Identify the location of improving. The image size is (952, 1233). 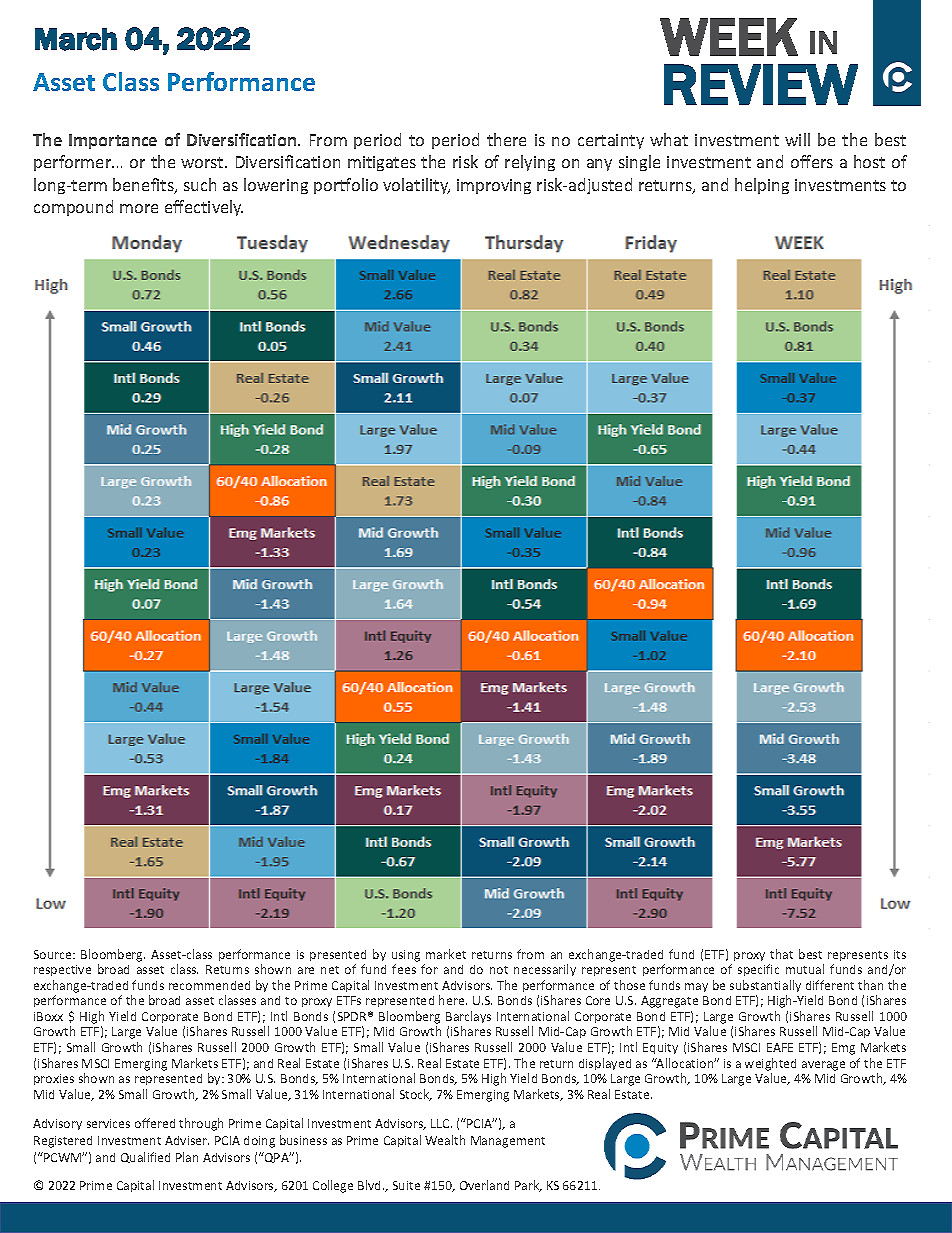
(494, 186).
